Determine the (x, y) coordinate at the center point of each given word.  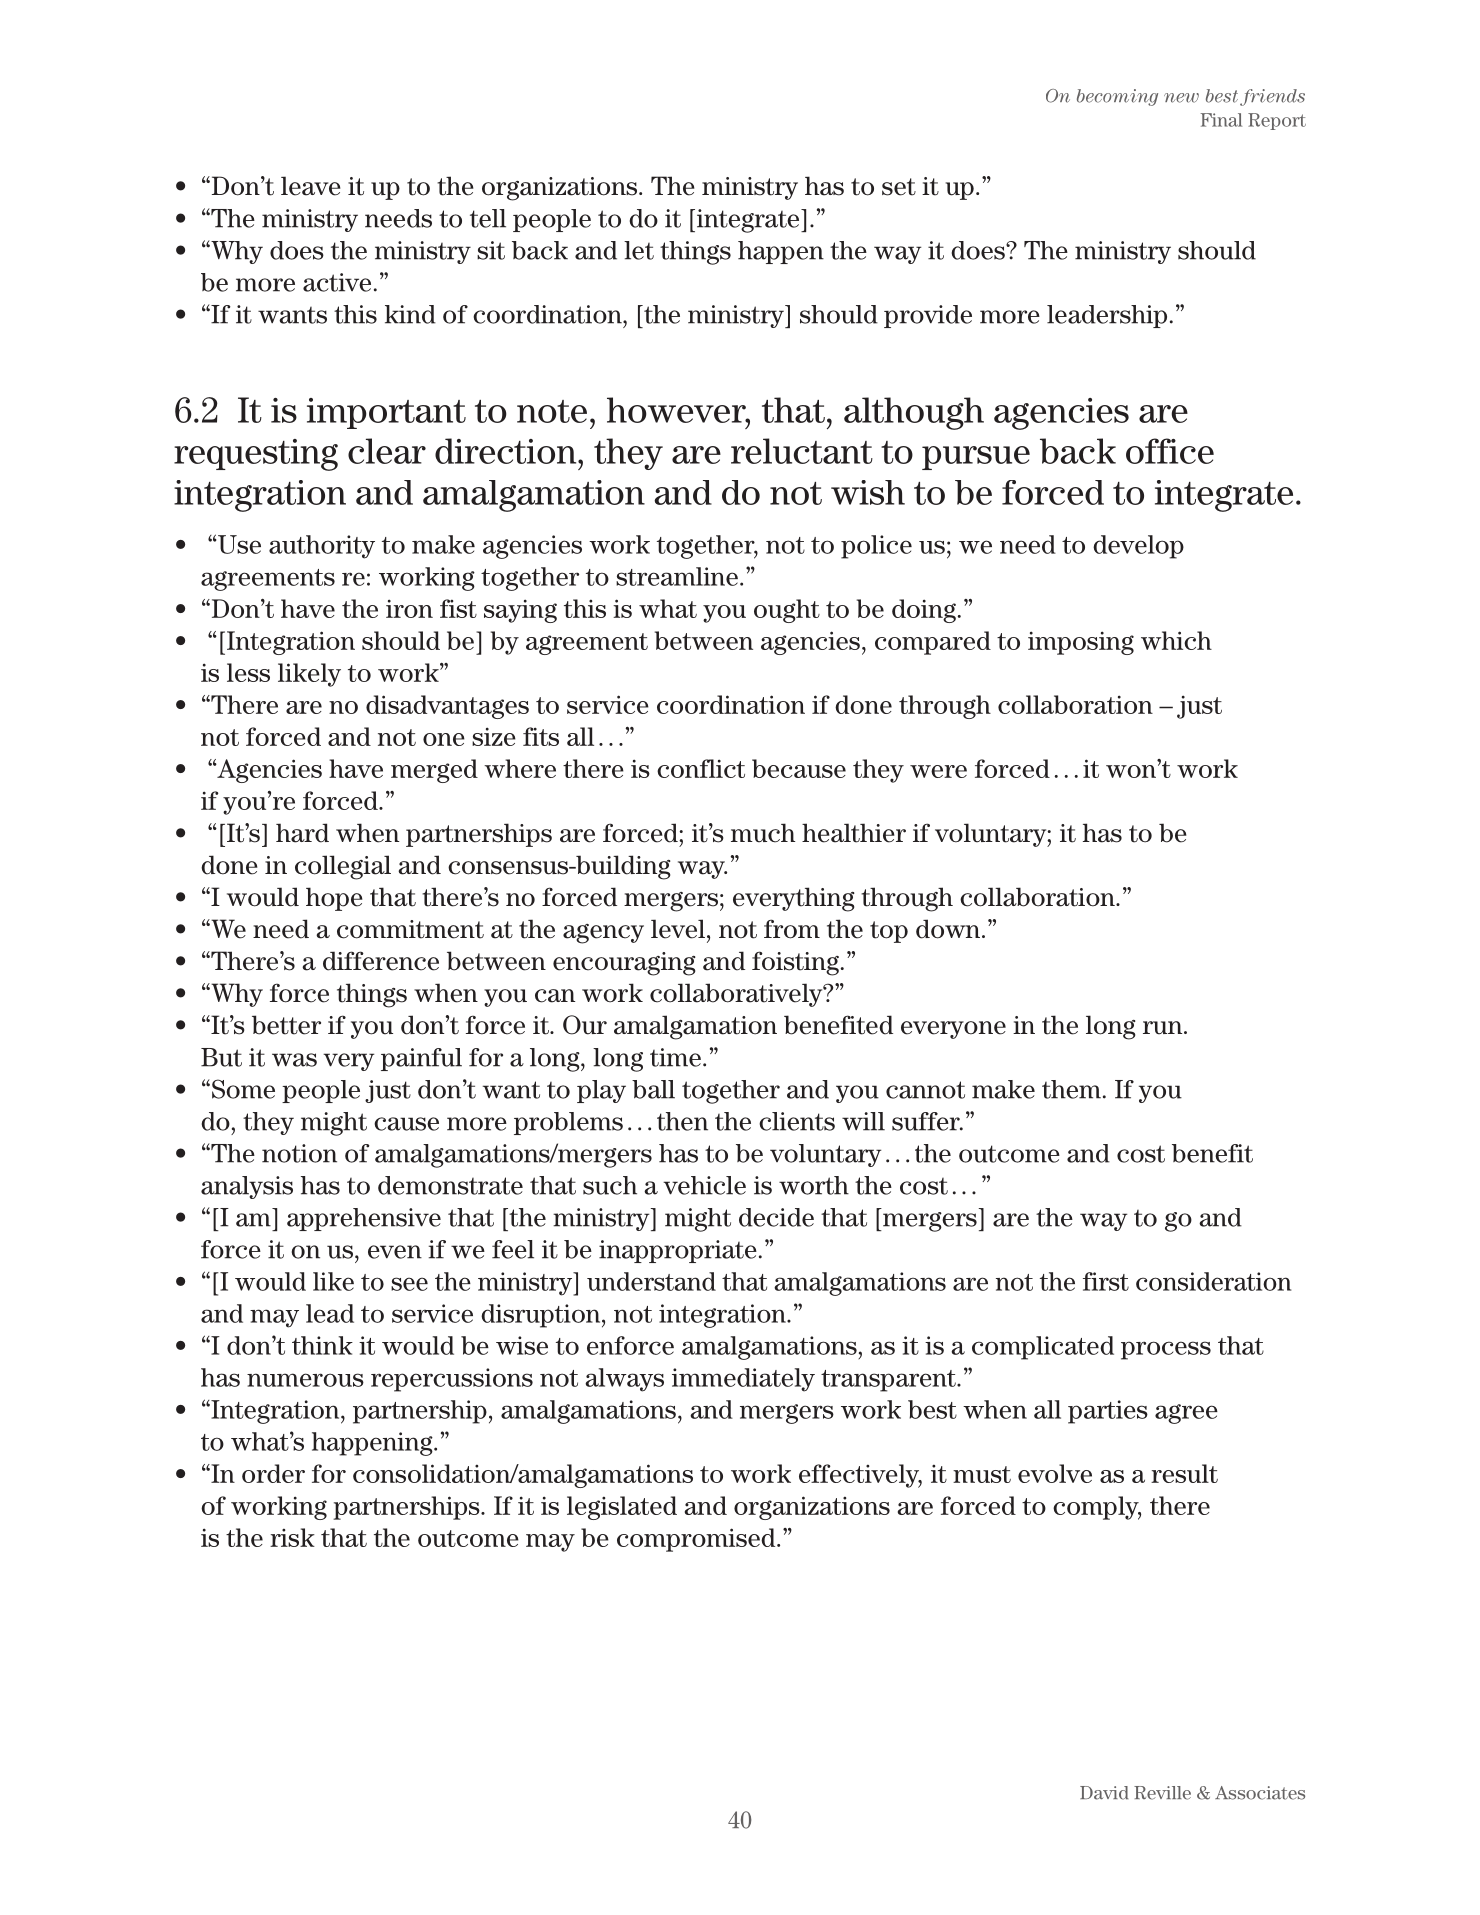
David (1104, 1793)
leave (311, 186)
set (899, 187)
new (1181, 98)
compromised (697, 1540)
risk (292, 1537)
